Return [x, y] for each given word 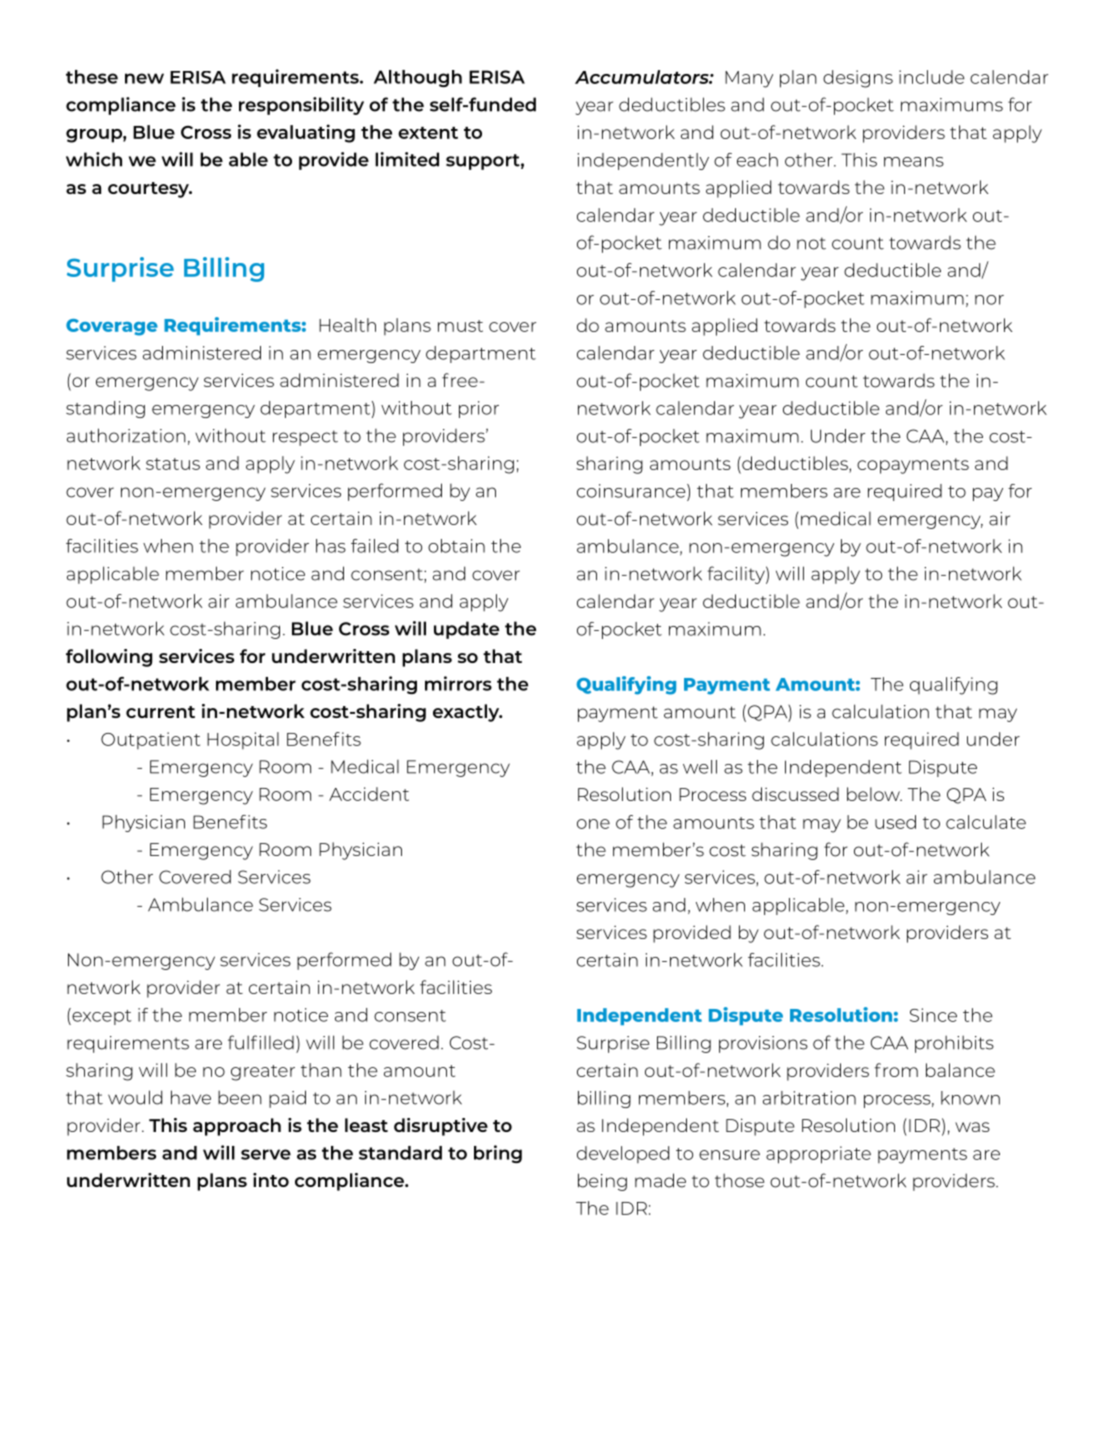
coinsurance [632, 491]
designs [858, 79]
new [144, 78]
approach [237, 1127]
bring [498, 1154]
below [874, 794]
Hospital [243, 740]
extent [428, 133]
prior [479, 409]
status [173, 464]
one [593, 824]
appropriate [818, 1155]
